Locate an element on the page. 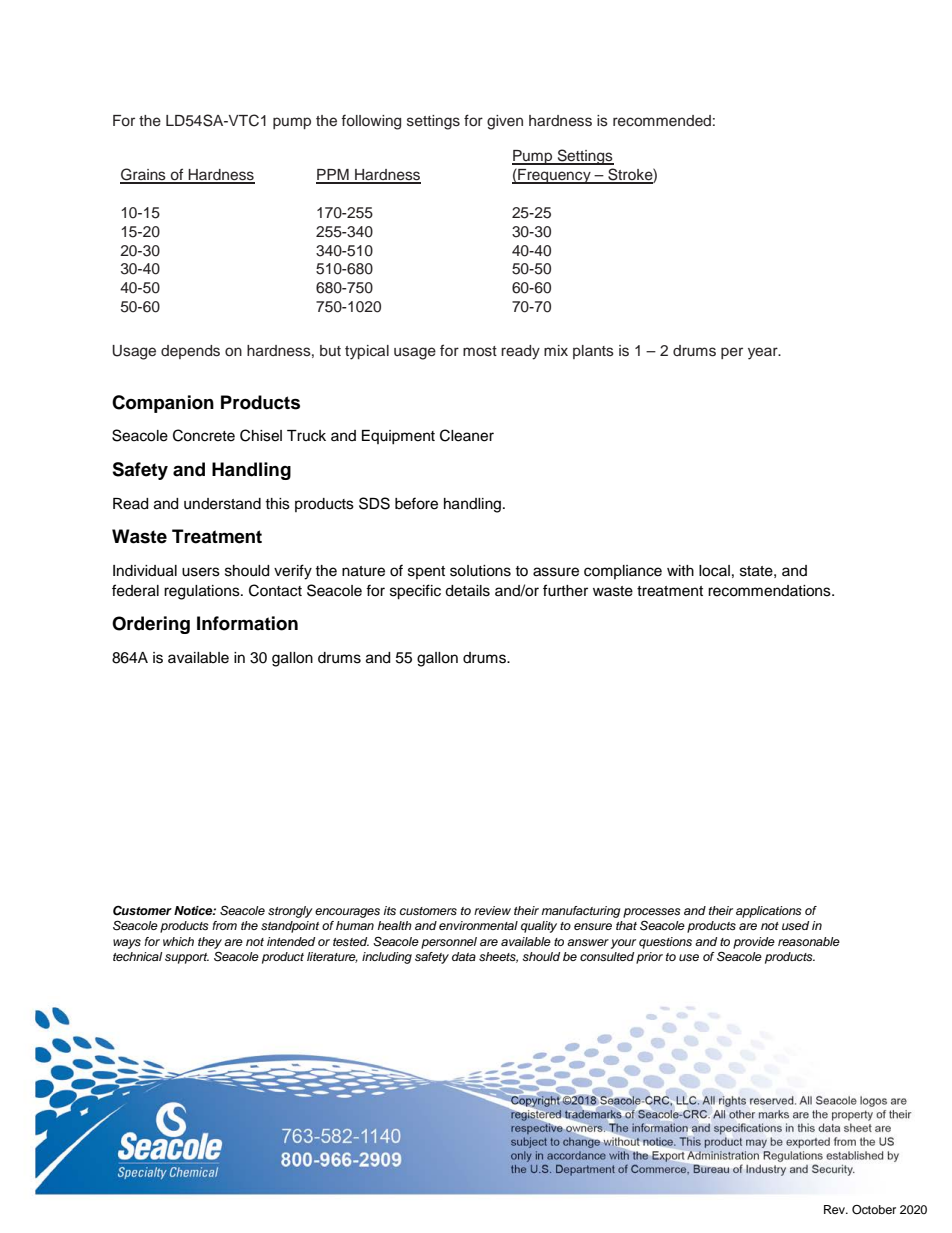 This page has width=952, height=1233. Grains is located at coordinates (144, 175).
